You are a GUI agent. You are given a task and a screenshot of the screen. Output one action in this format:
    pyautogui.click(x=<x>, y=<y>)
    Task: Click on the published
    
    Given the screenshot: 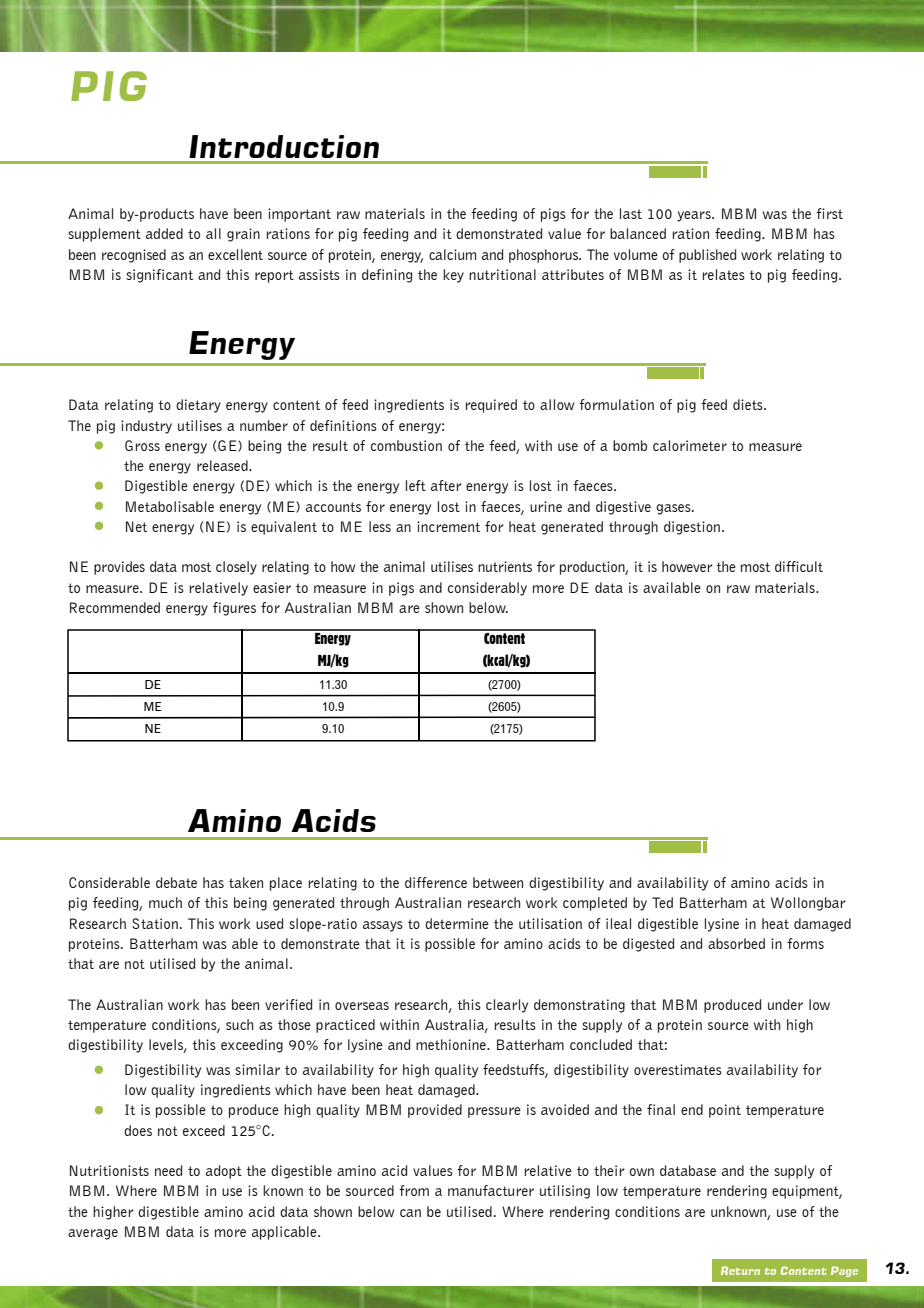 What is the action you would take?
    pyautogui.click(x=707, y=256)
